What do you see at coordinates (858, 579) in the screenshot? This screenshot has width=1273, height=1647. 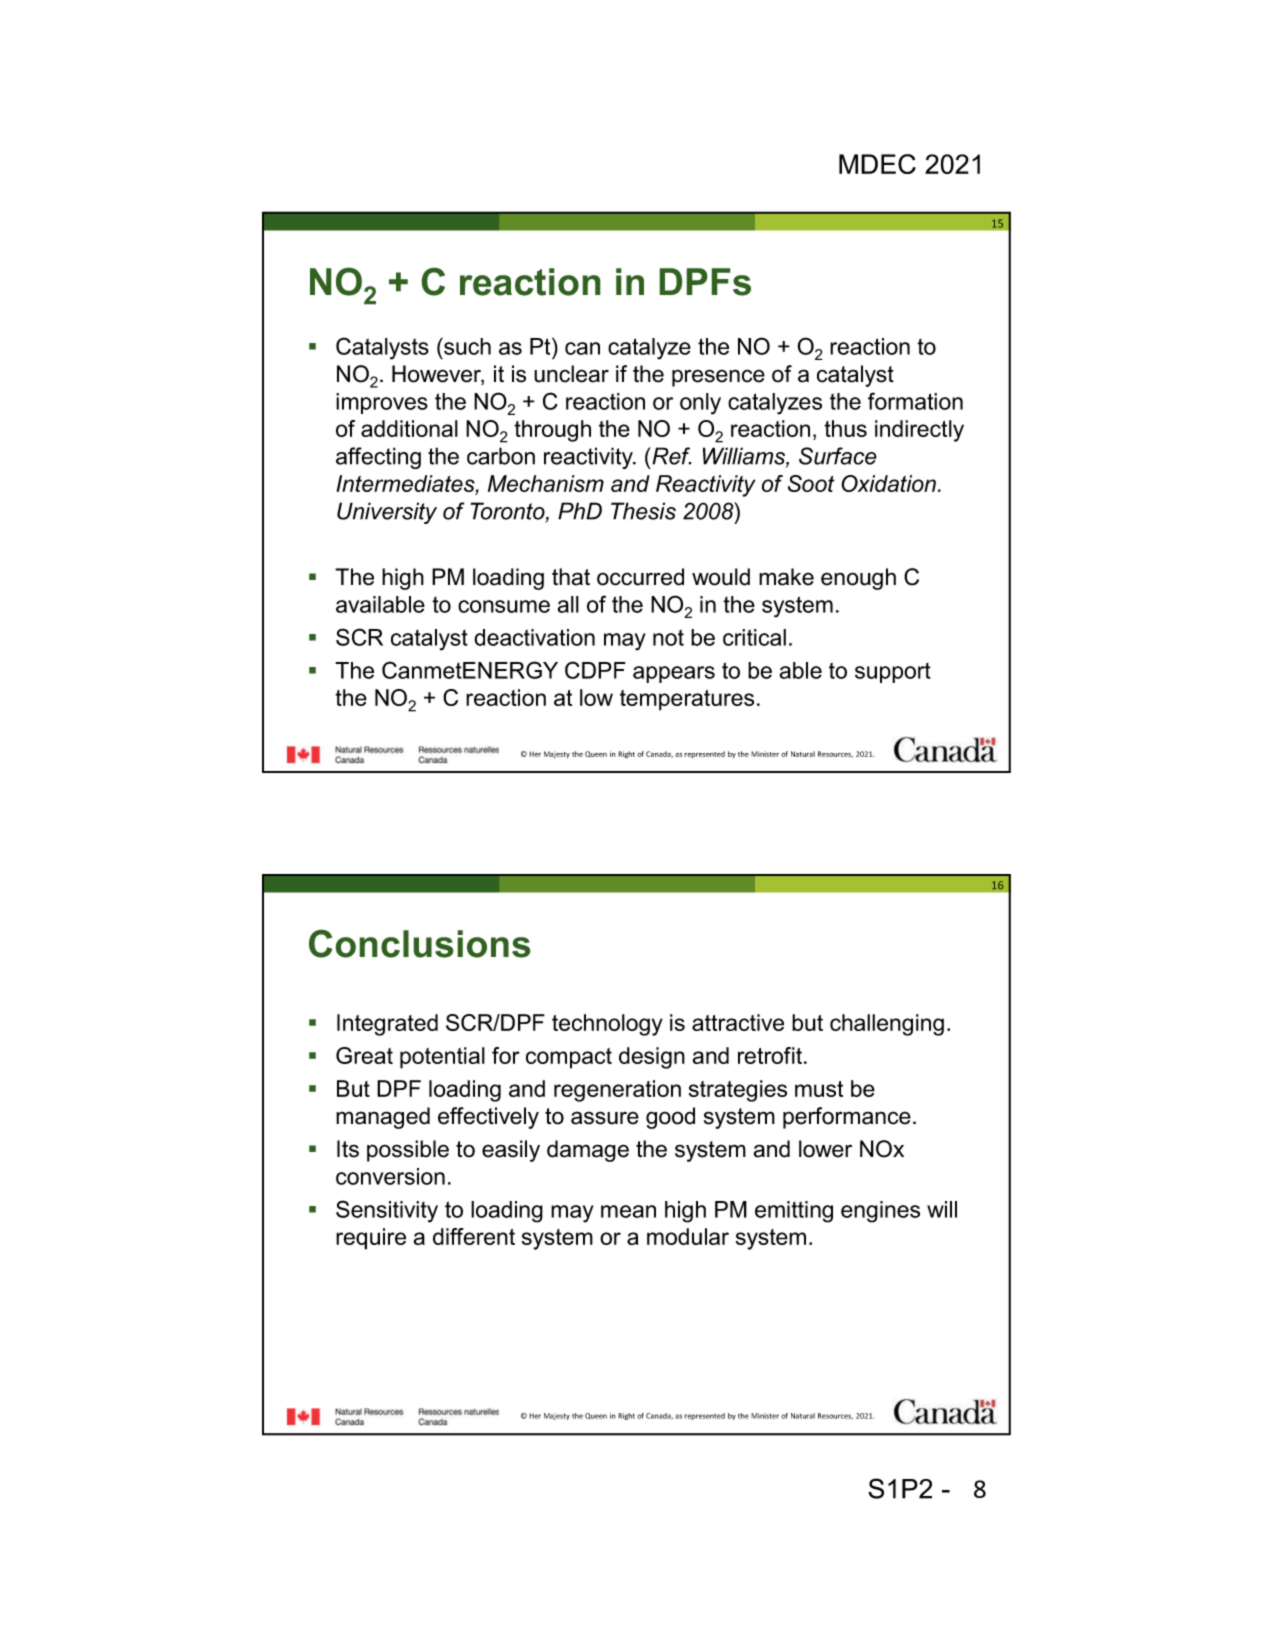 I see `enough` at bounding box center [858, 579].
